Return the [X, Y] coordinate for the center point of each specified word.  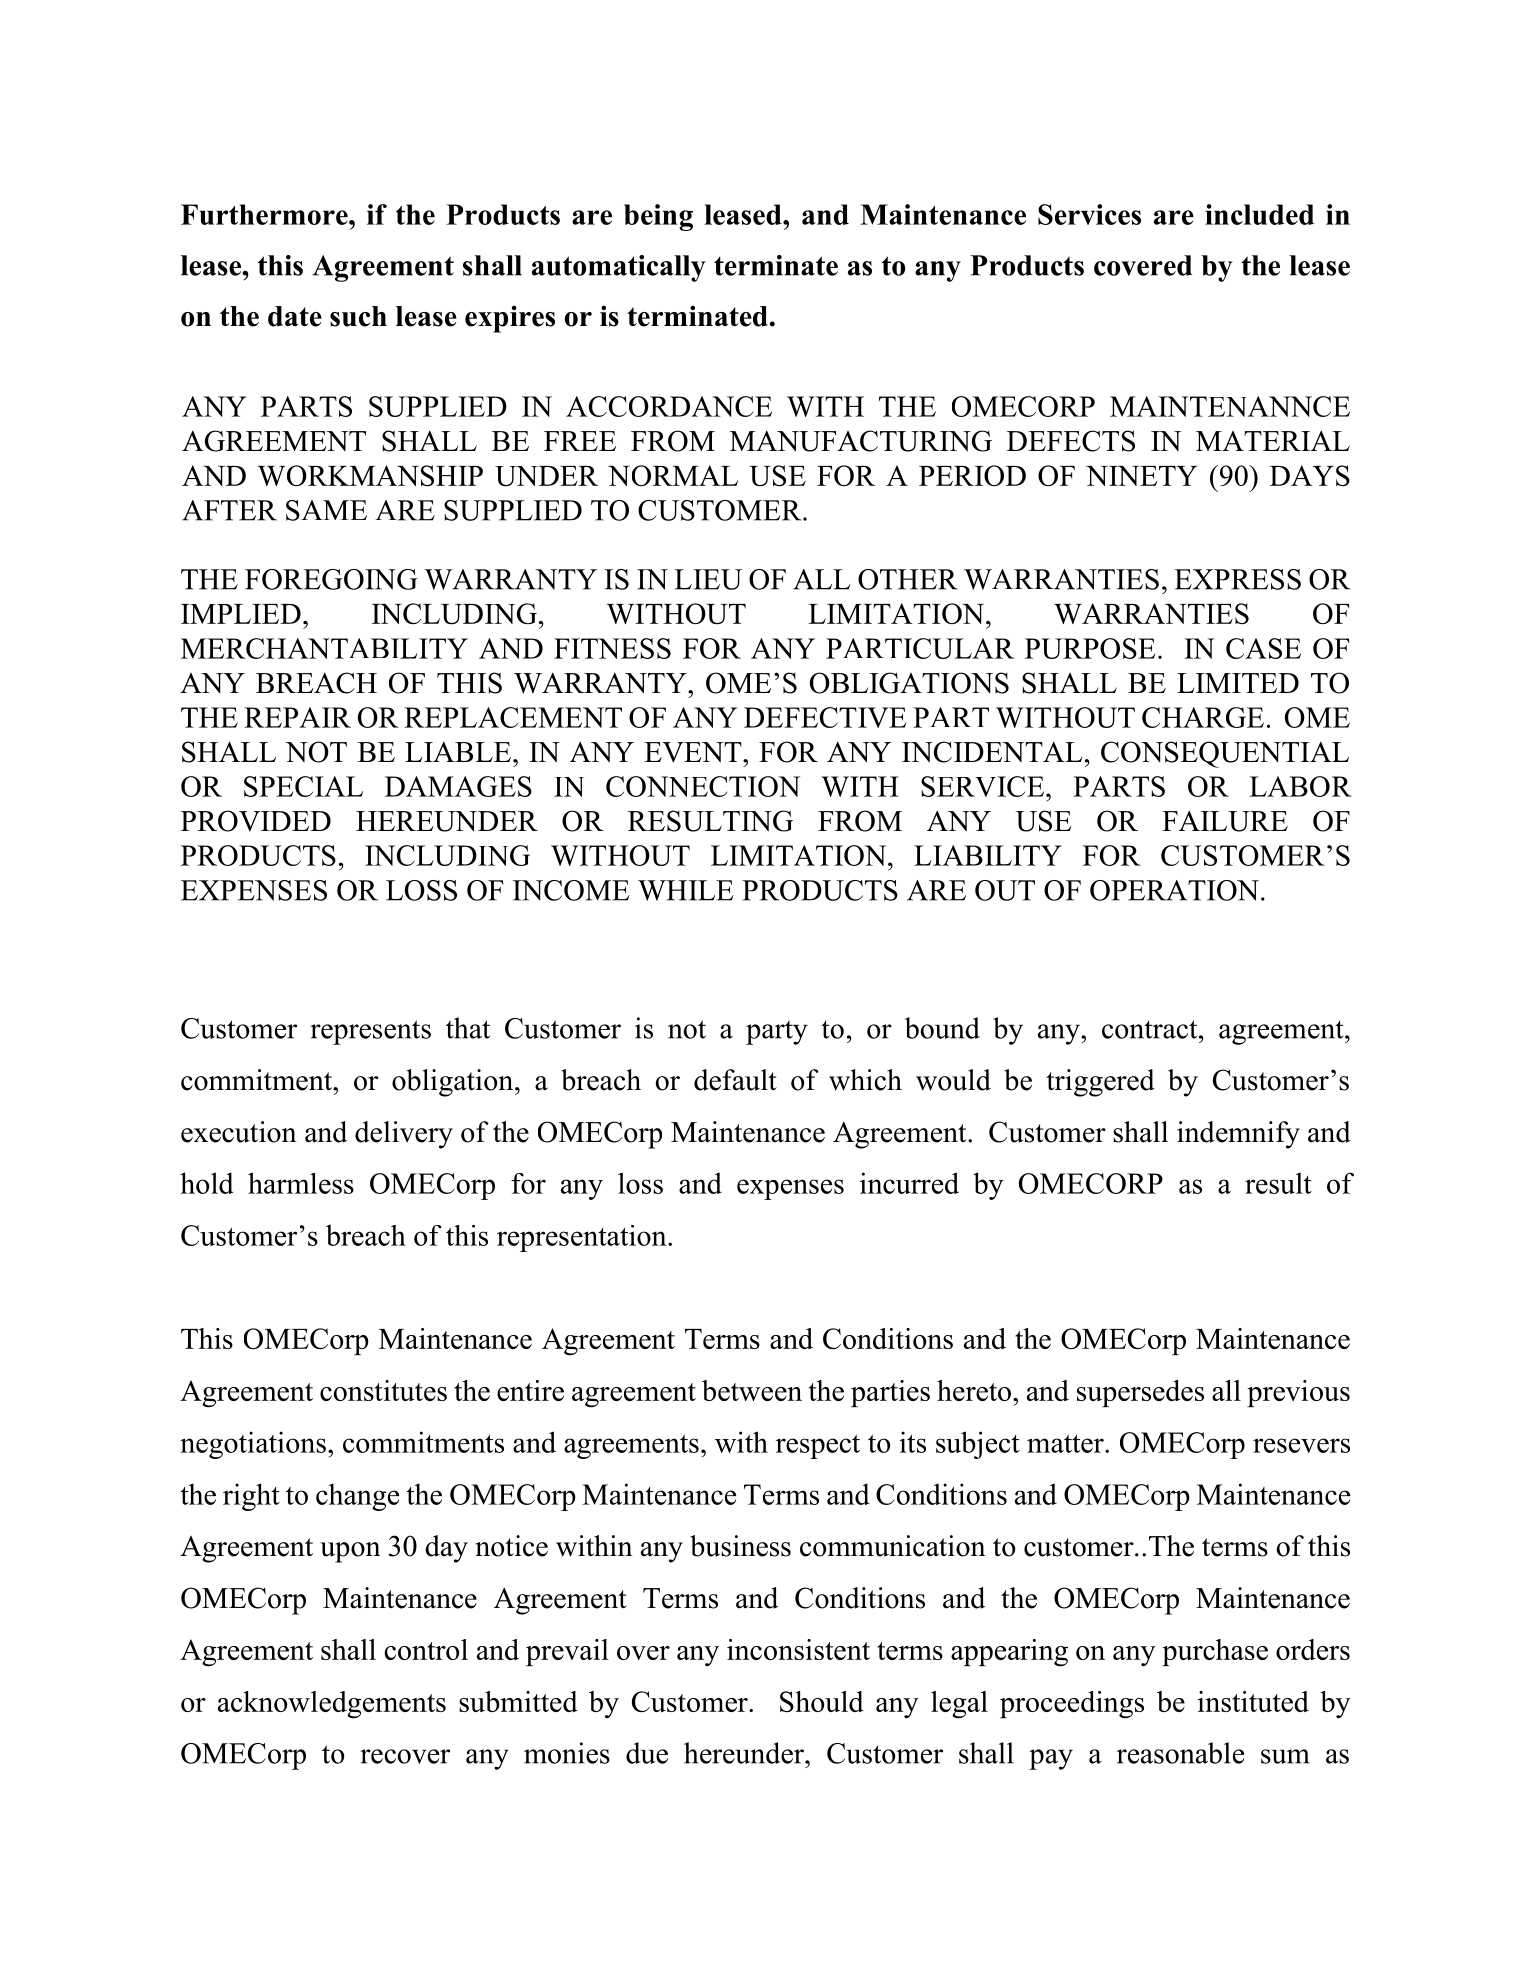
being [658, 217]
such [358, 316]
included [1259, 214]
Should [822, 1701]
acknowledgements [332, 1705]
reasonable [1180, 1753]
